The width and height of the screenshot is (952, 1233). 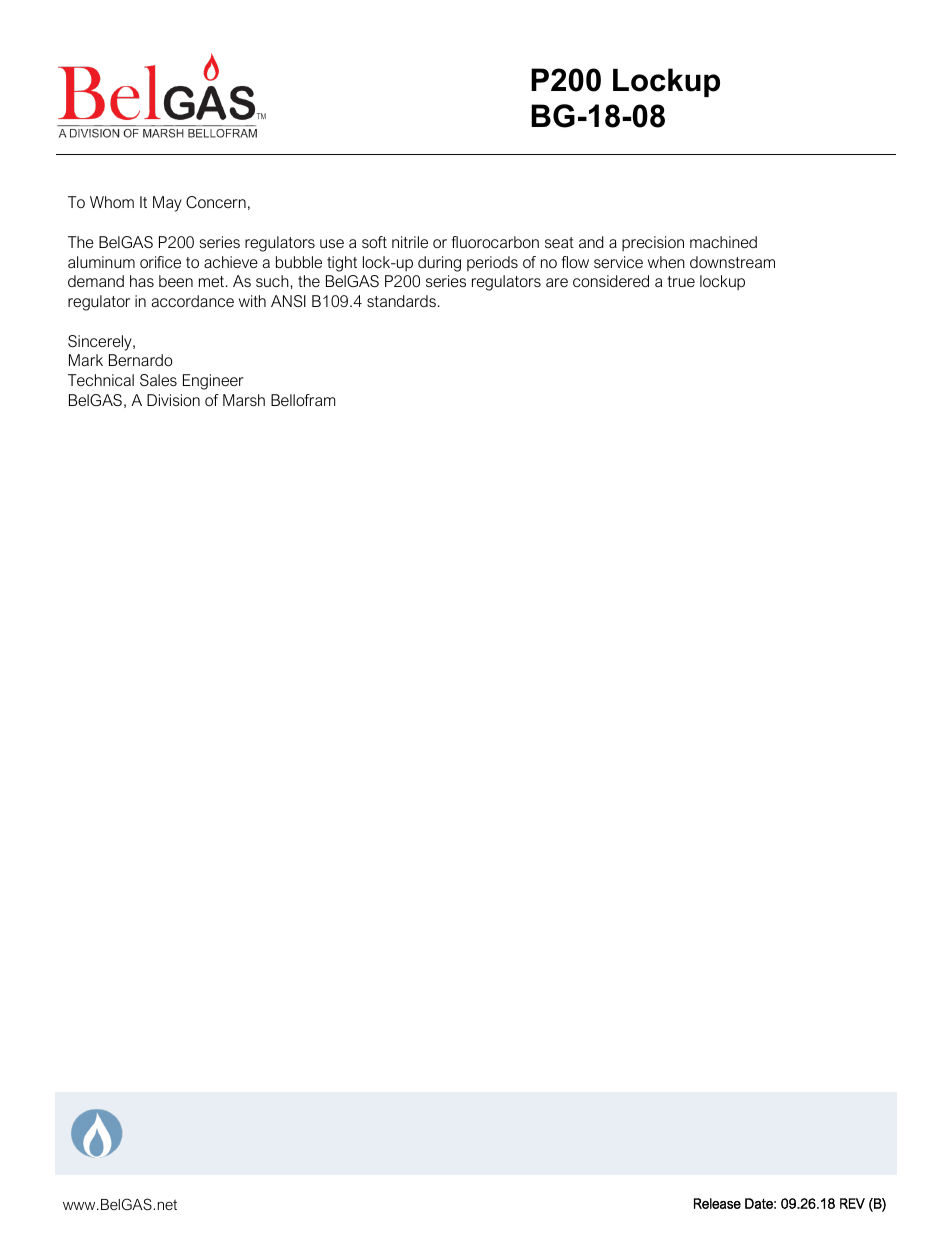 I want to click on May, so click(x=167, y=204).
